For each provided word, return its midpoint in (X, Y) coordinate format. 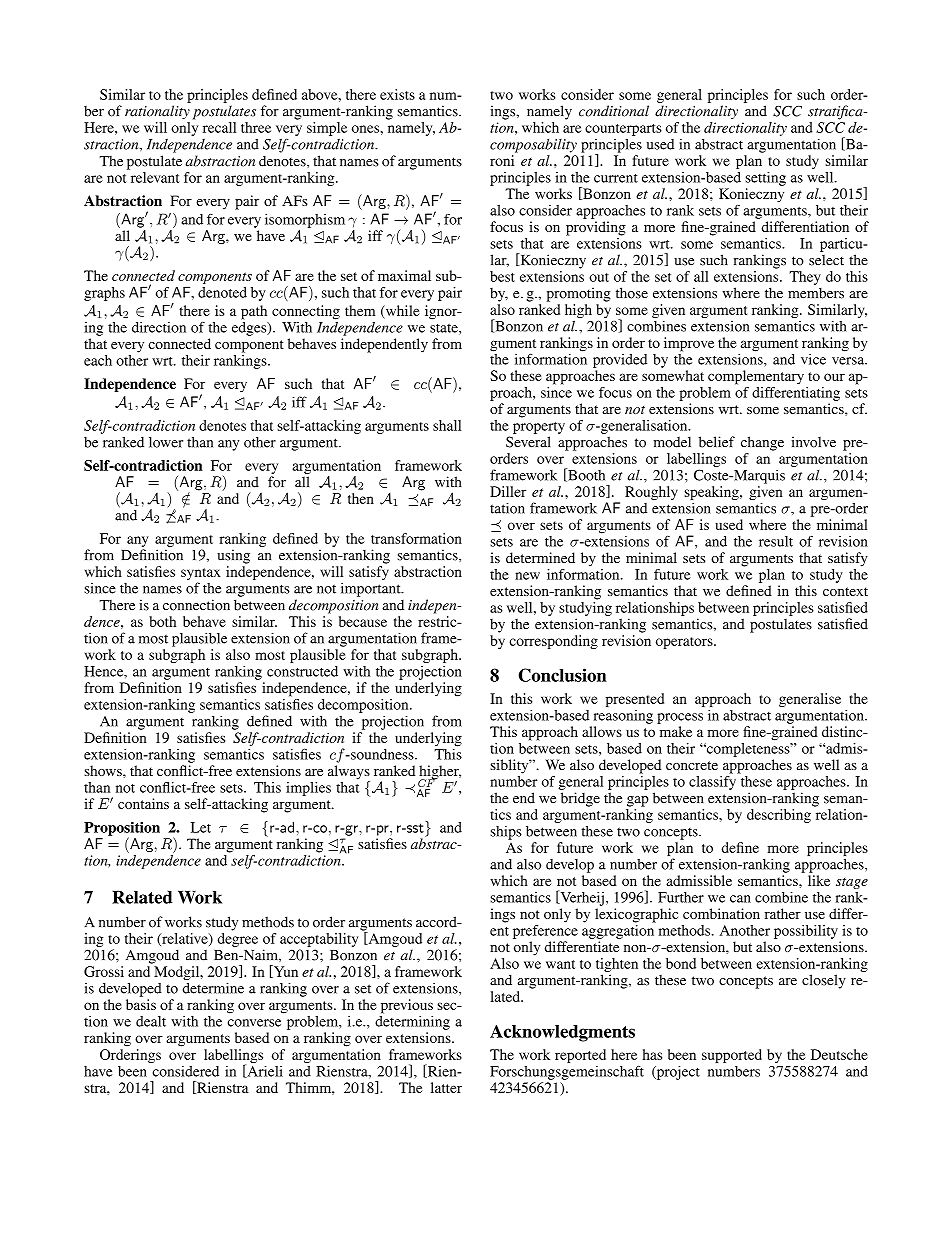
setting (765, 179)
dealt (151, 1021)
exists (397, 94)
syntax (200, 575)
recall (219, 127)
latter (446, 1087)
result (776, 541)
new (527, 576)
